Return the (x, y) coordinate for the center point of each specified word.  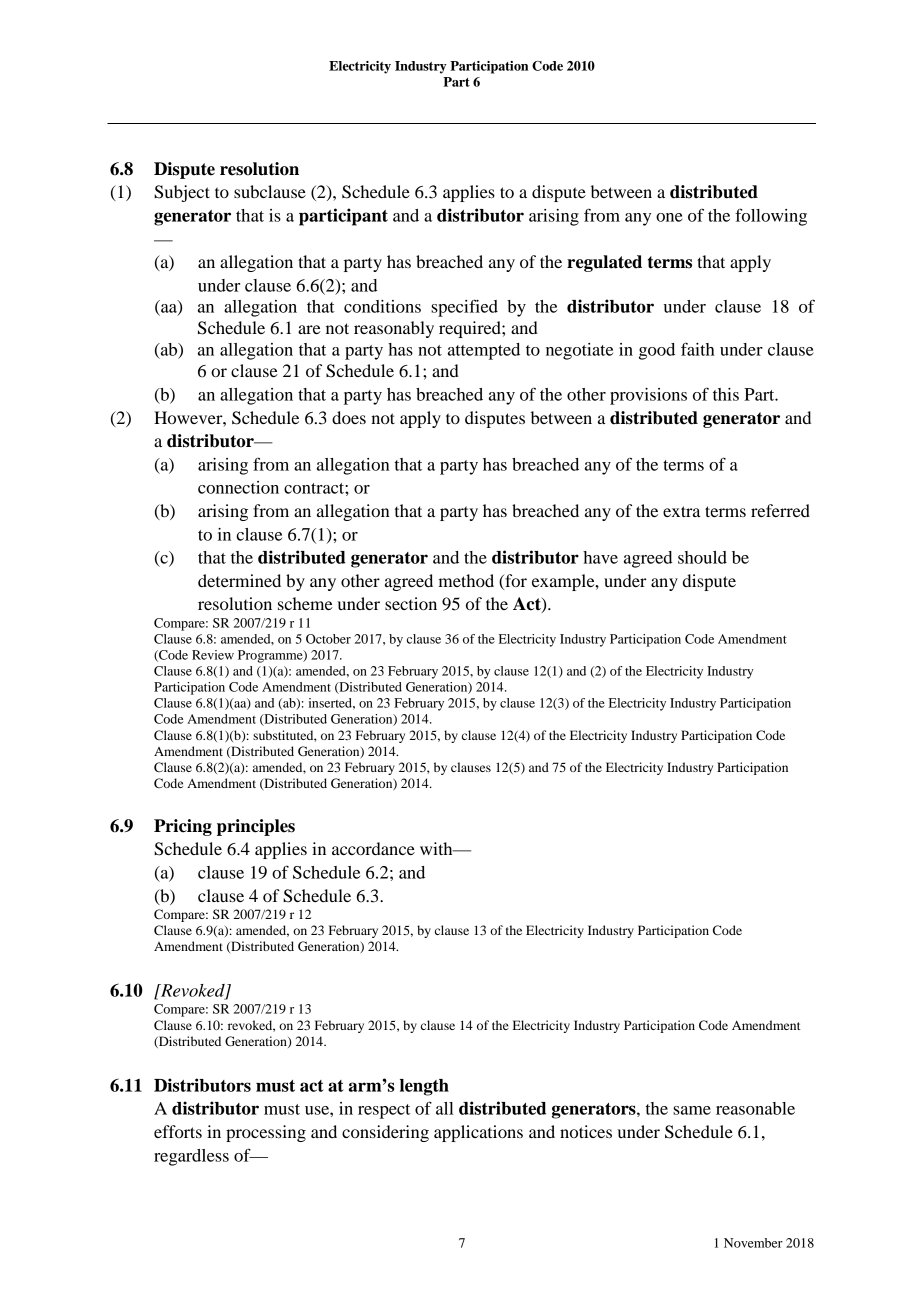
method (466, 580)
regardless (191, 1157)
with (437, 848)
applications (478, 1133)
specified (464, 308)
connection (238, 487)
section (411, 603)
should (702, 557)
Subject (182, 193)
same (692, 1110)
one (669, 217)
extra (682, 511)
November (753, 1243)
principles (256, 827)
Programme (271, 656)
